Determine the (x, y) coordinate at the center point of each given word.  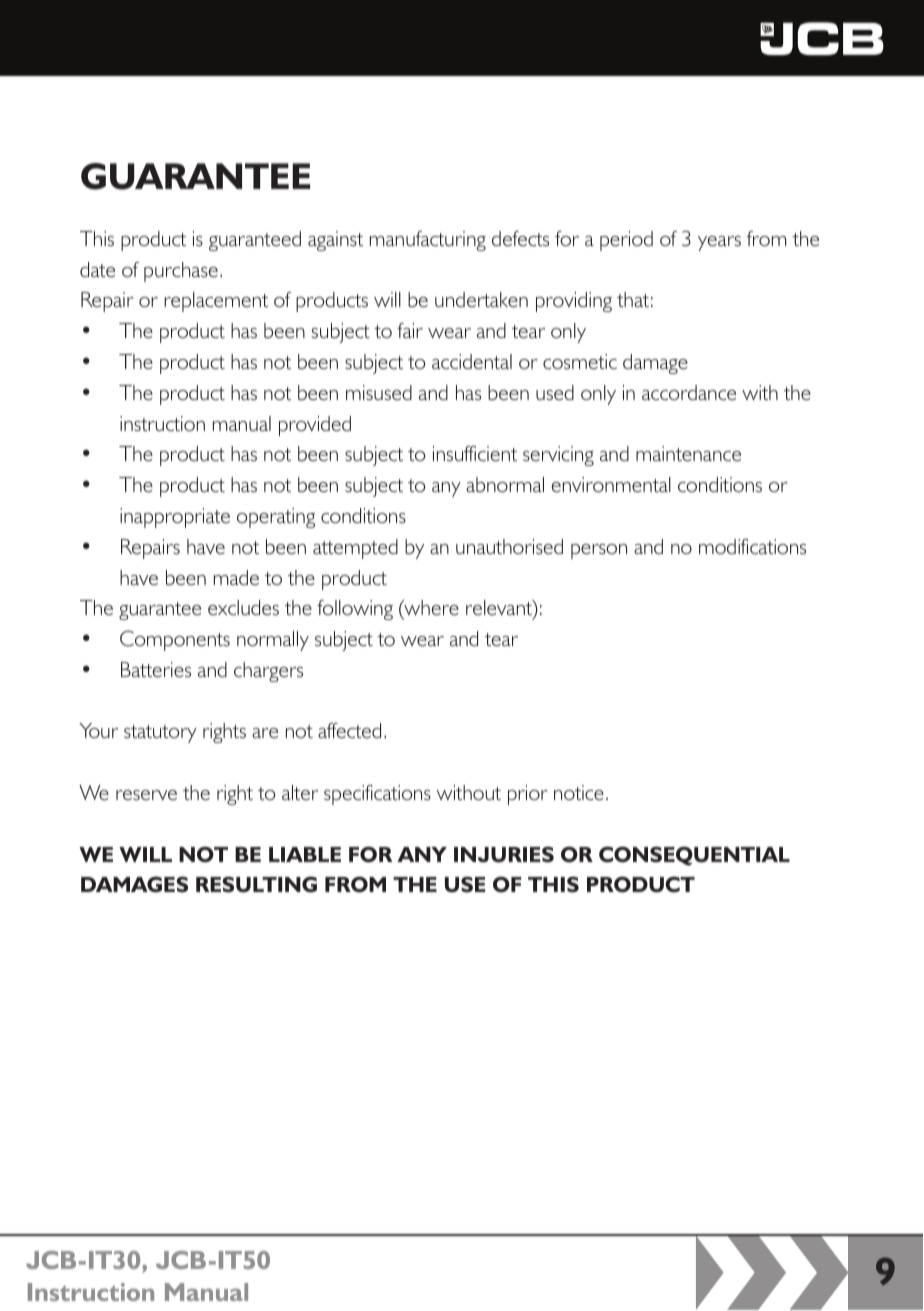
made (236, 577)
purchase (181, 272)
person (599, 551)
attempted (355, 549)
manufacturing (428, 241)
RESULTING (256, 884)
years (719, 243)
